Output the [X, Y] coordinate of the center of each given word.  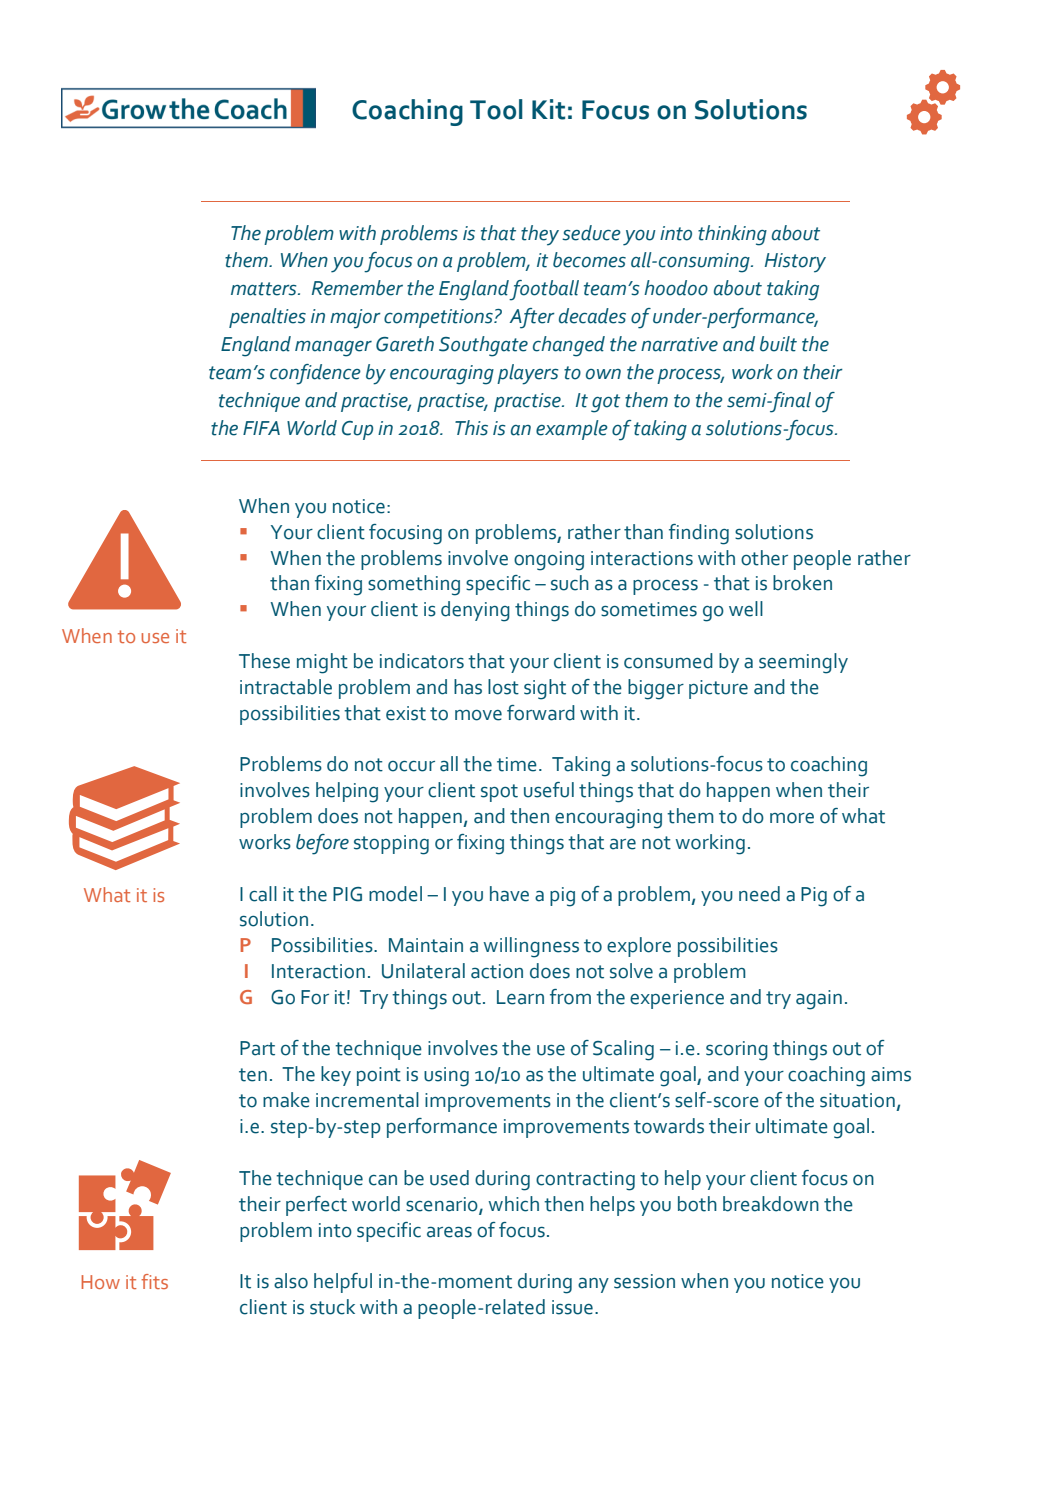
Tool [496, 109]
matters [265, 289]
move [478, 715]
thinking [732, 235]
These [264, 661]
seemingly [803, 663]
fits [154, 1281]
